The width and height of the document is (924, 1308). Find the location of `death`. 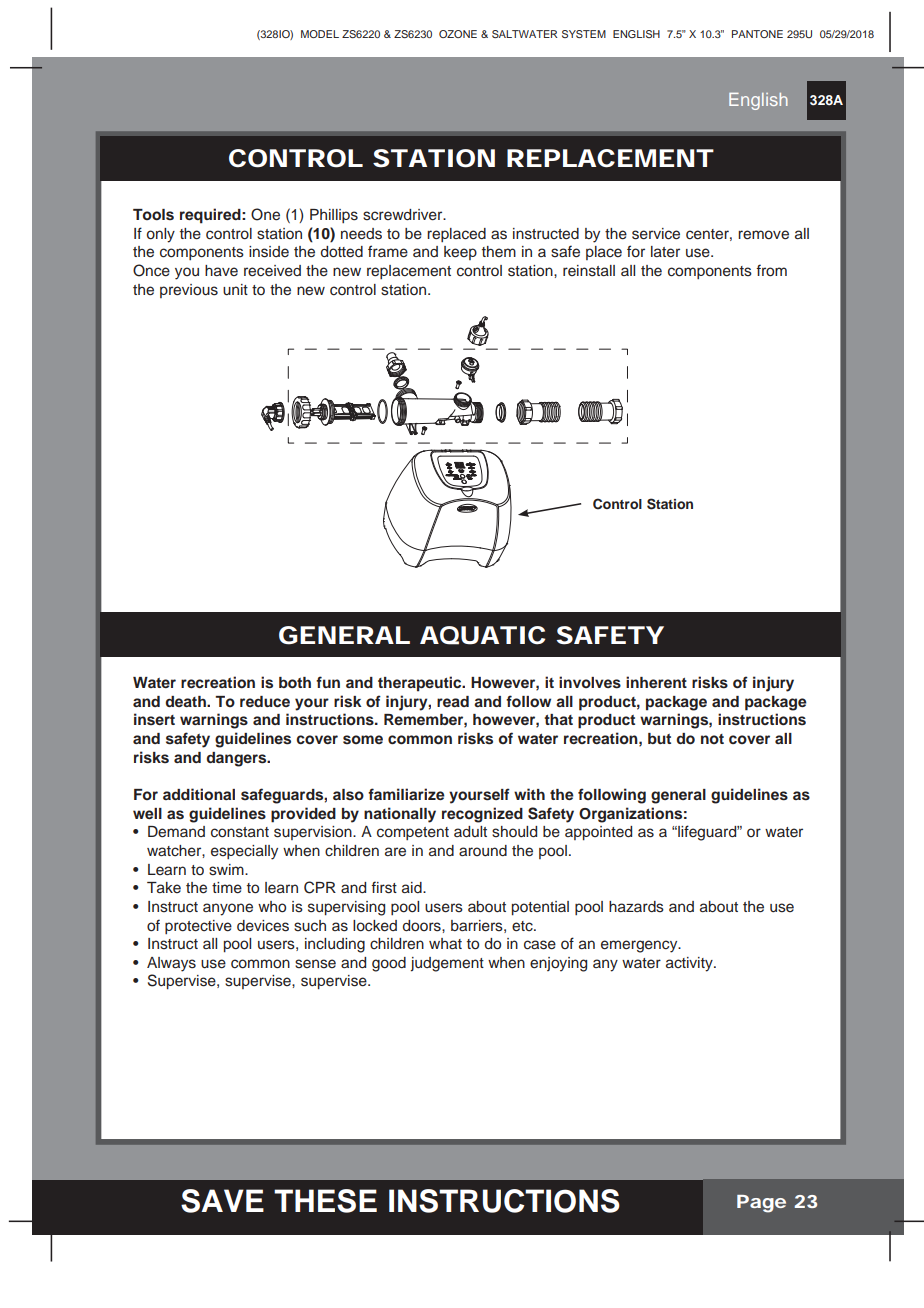

death is located at coordinates (187, 701).
